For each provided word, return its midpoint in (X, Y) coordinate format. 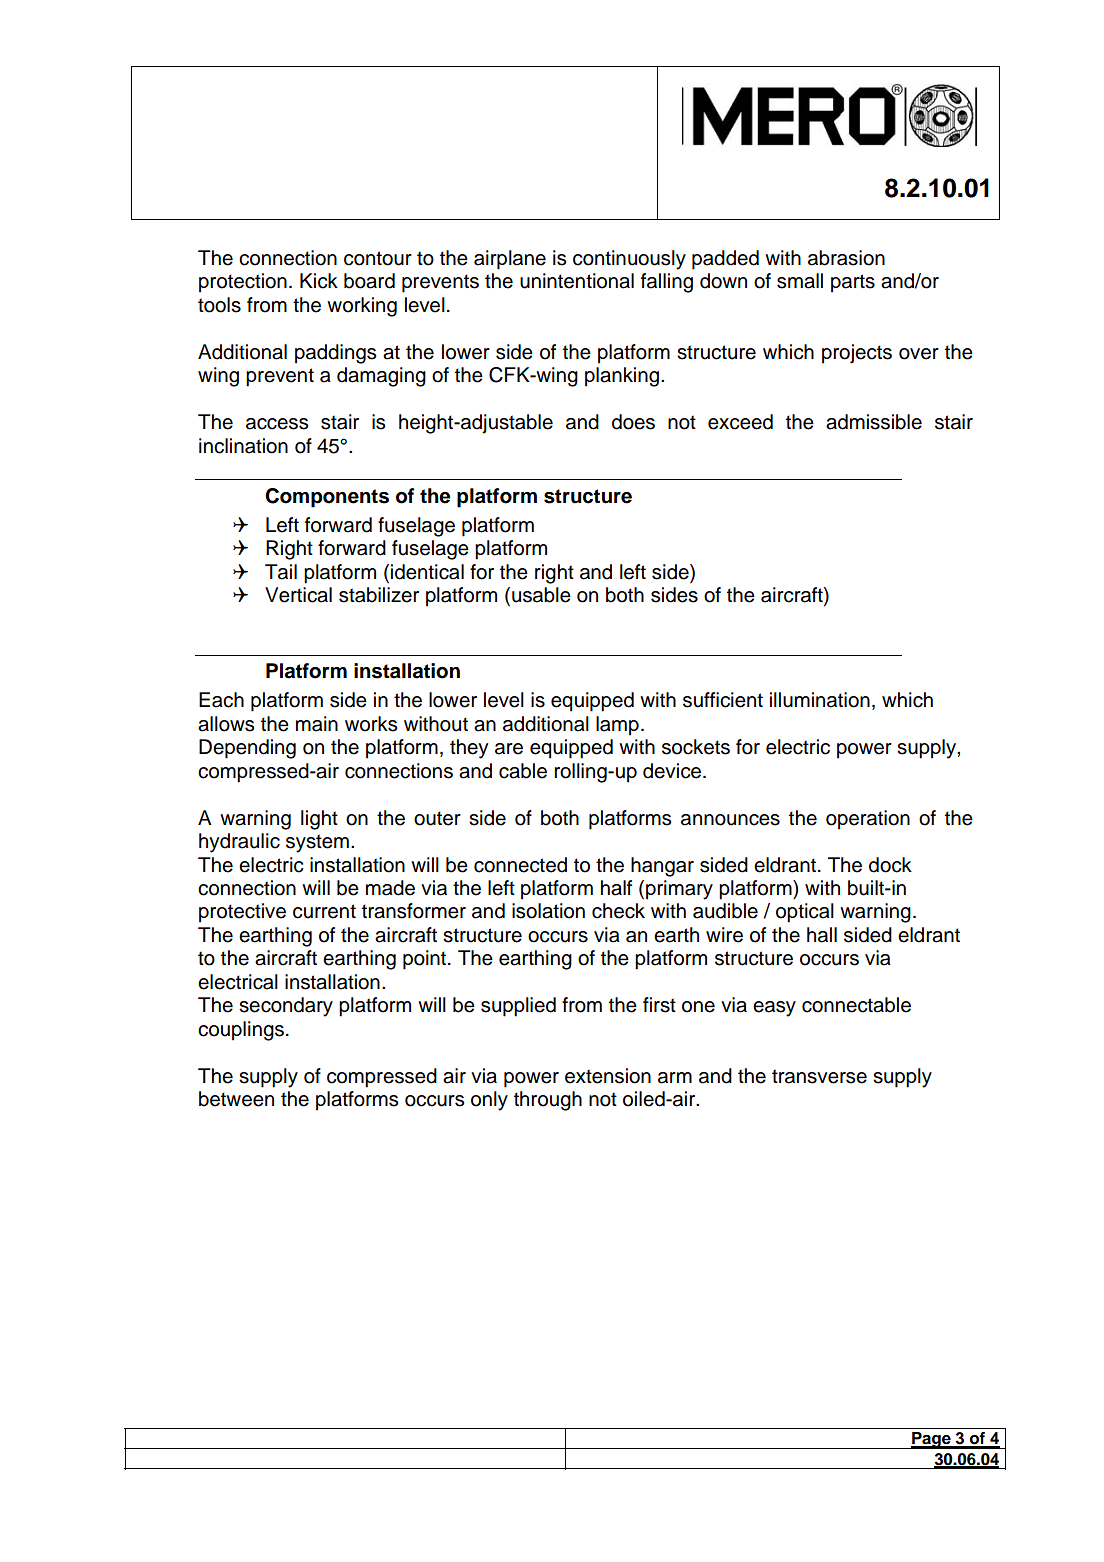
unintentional (577, 281)
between (236, 1099)
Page (931, 1440)
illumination (820, 700)
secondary (286, 1007)
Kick (319, 281)
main (317, 724)
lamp (617, 726)
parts (853, 283)
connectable (856, 1005)
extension (608, 1076)
